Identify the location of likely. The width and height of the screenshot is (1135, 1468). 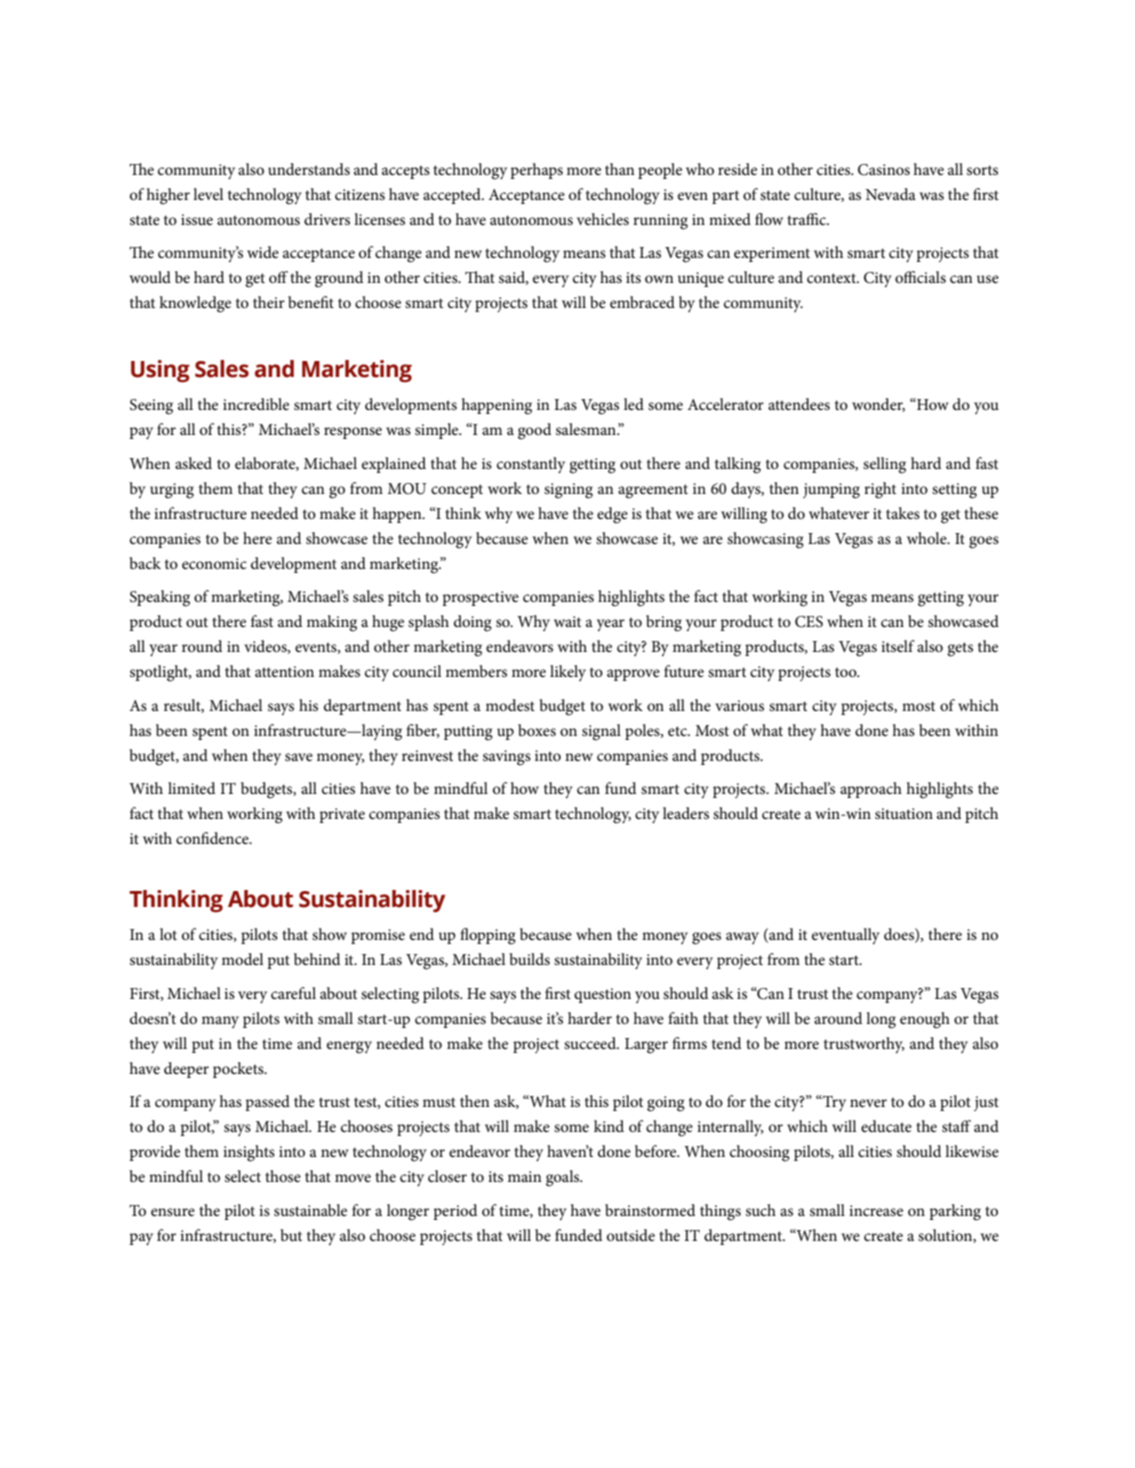
(568, 673).
